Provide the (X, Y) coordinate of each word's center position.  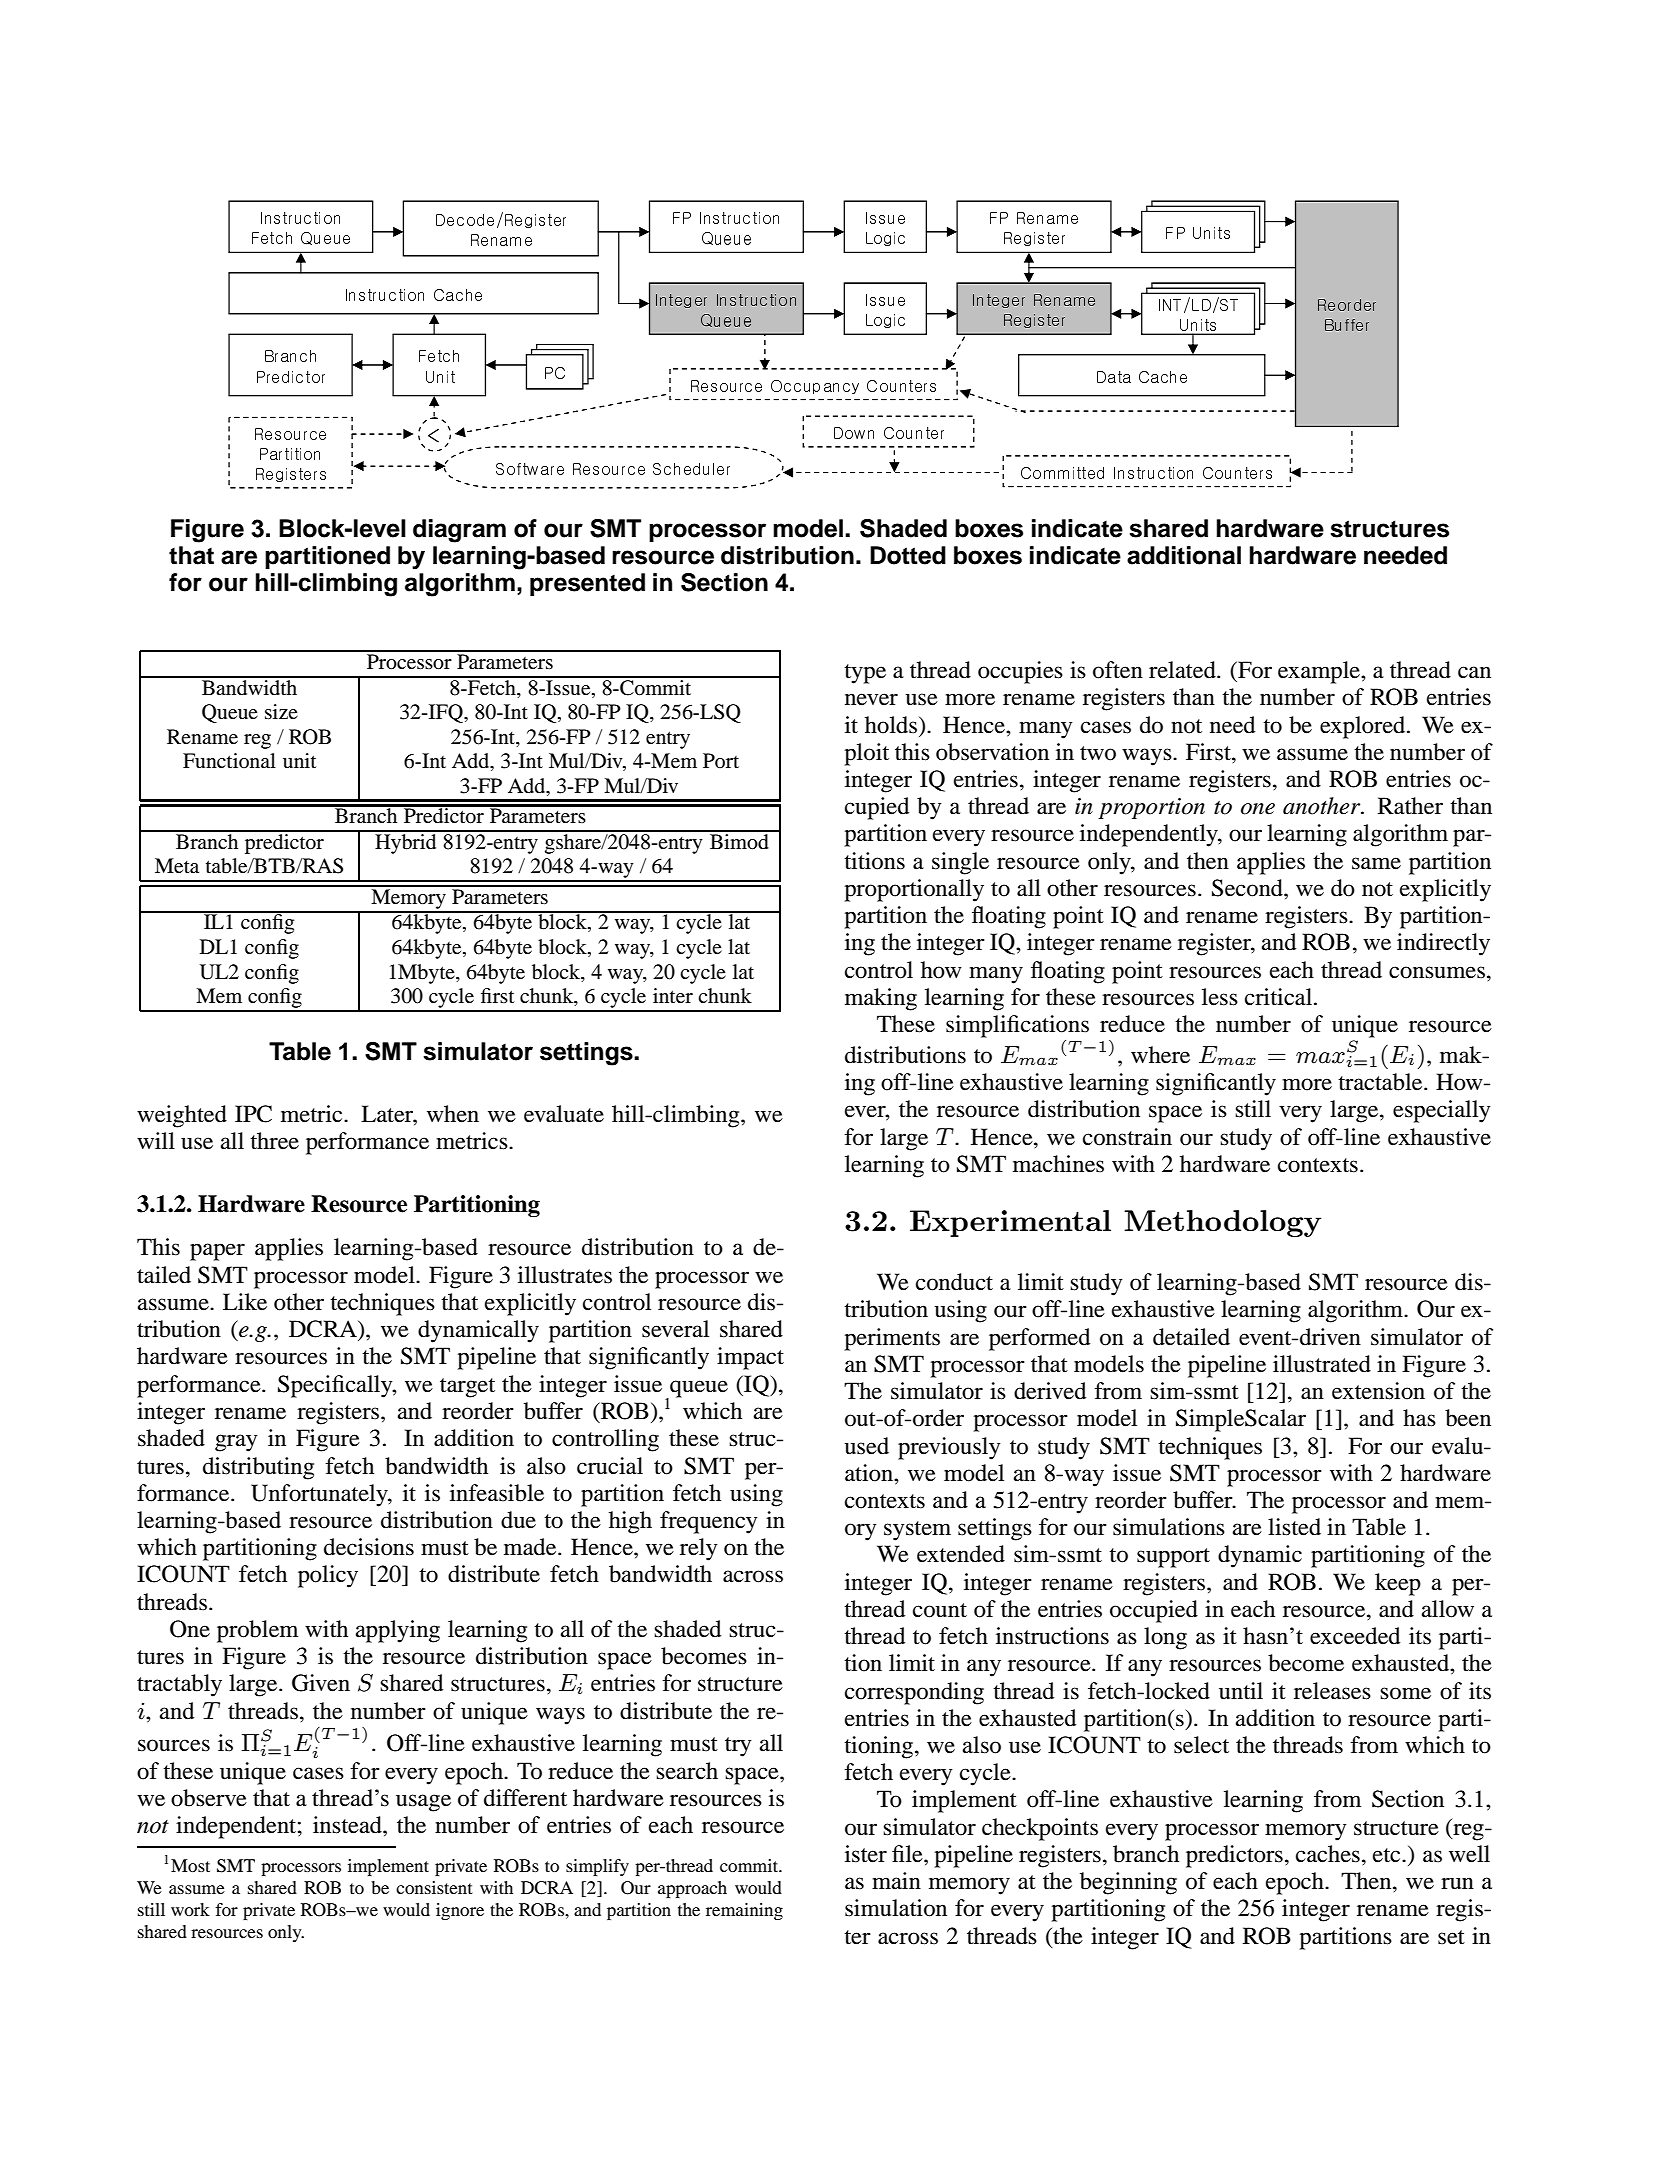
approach (692, 1889)
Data (1114, 377)
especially (1442, 1111)
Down (854, 433)
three (274, 1141)
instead (348, 1825)
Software (530, 469)
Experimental (1010, 1223)
